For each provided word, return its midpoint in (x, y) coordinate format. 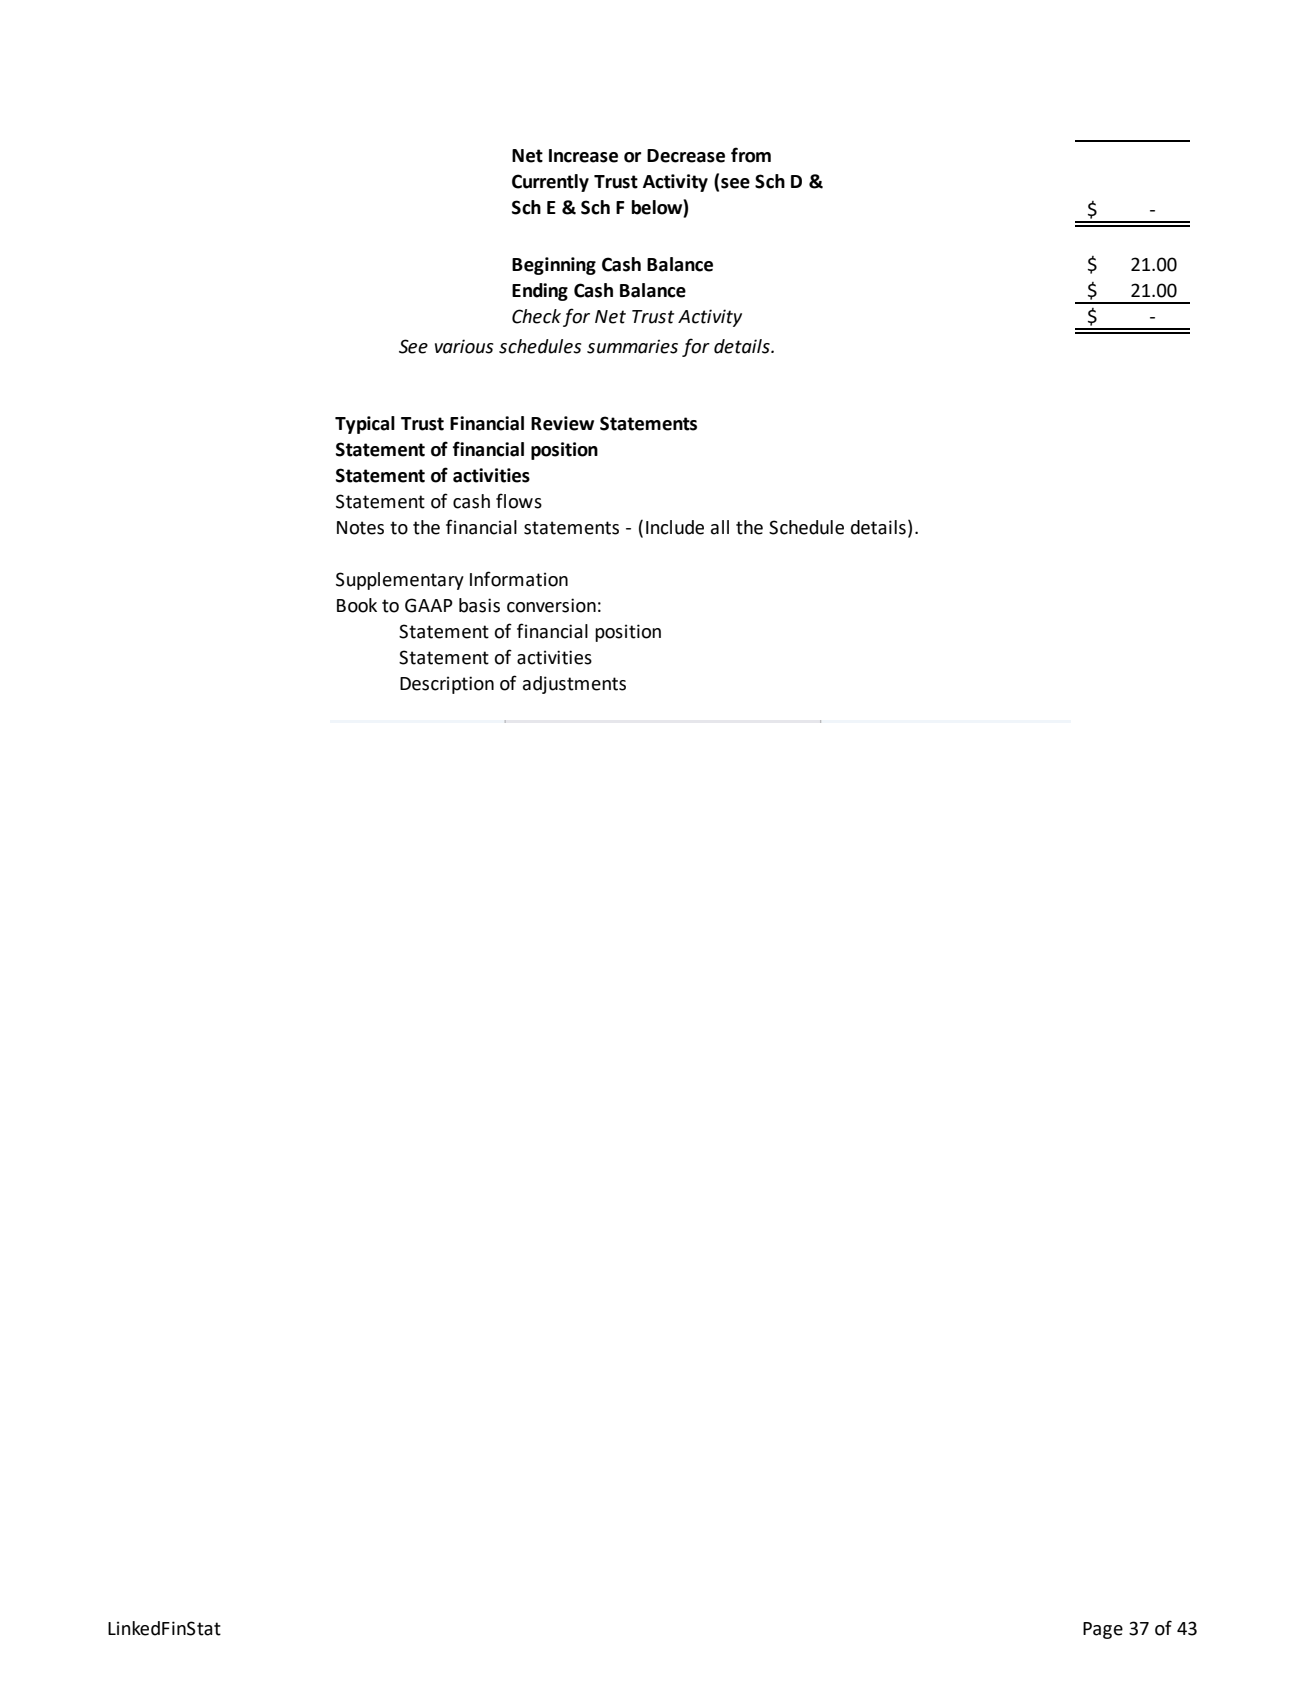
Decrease (686, 156)
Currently (550, 183)
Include (675, 527)
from (751, 155)
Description (447, 685)
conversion (551, 605)
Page (1103, 1630)
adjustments (574, 685)
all (720, 527)
